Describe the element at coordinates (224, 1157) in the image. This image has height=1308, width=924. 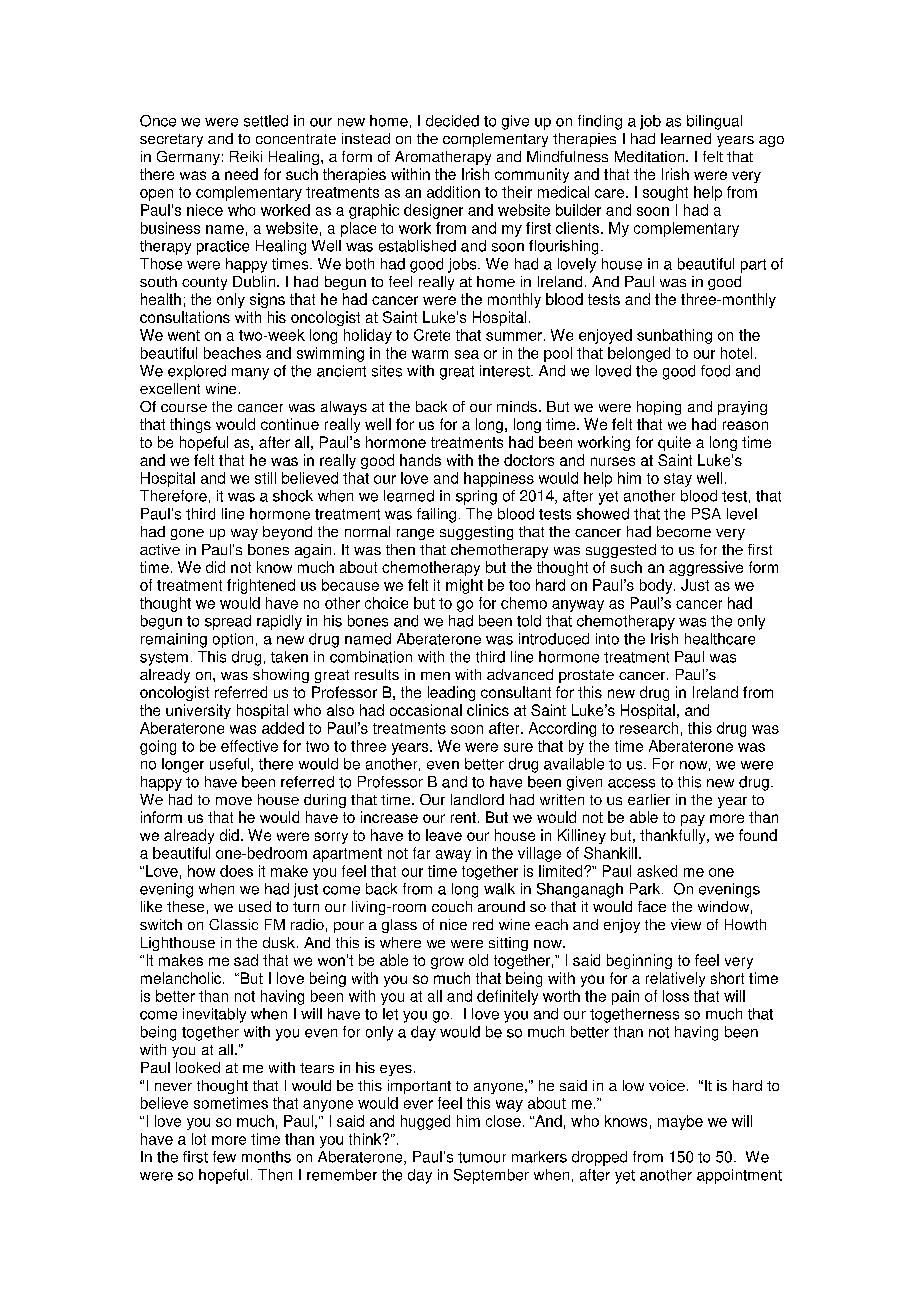
I see `few` at that location.
